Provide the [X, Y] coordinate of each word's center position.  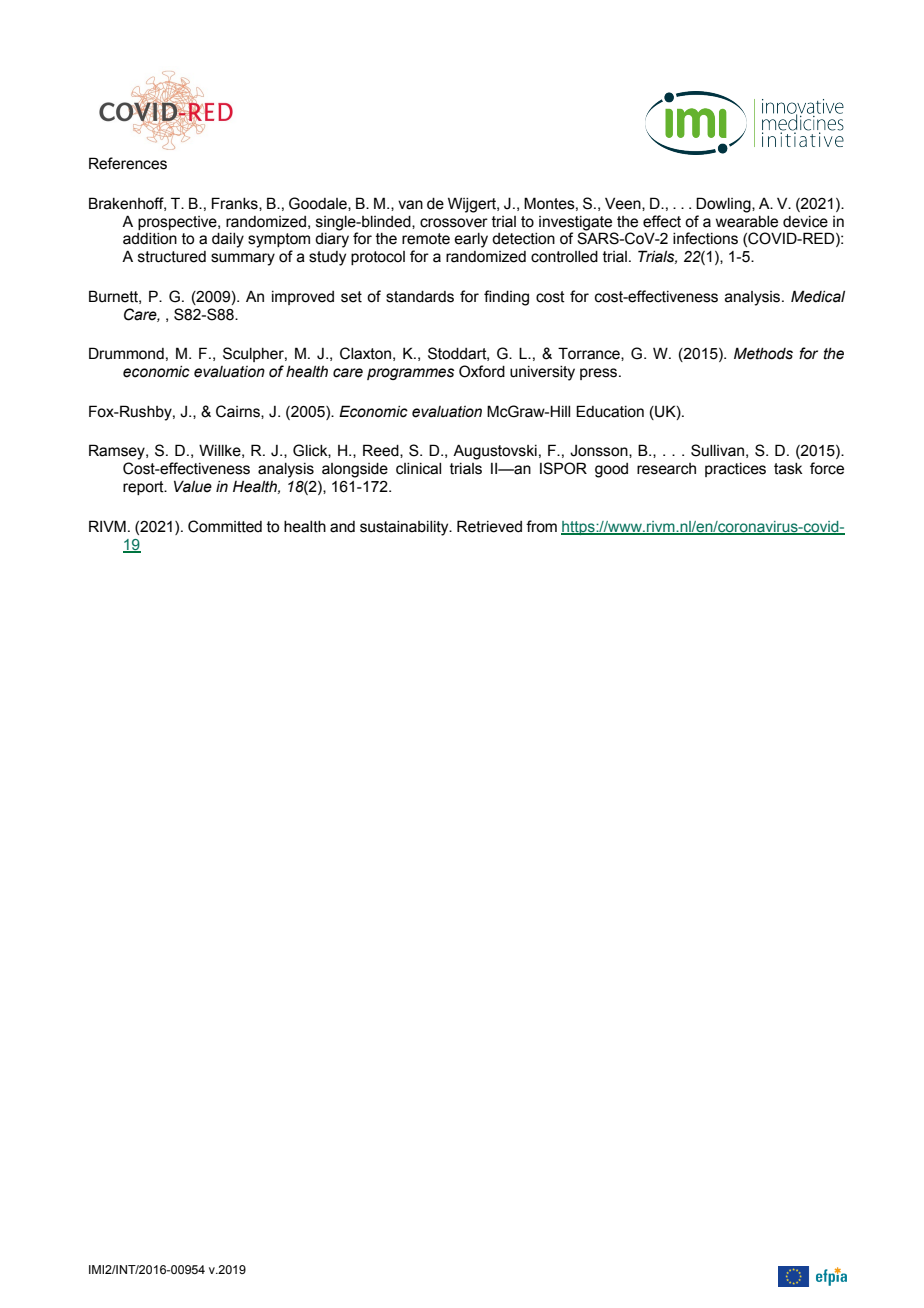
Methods [763, 353]
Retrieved [489, 526]
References [128, 163]
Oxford [482, 371]
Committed [225, 526]
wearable [747, 222]
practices [735, 470]
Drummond [126, 353]
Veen [624, 204]
